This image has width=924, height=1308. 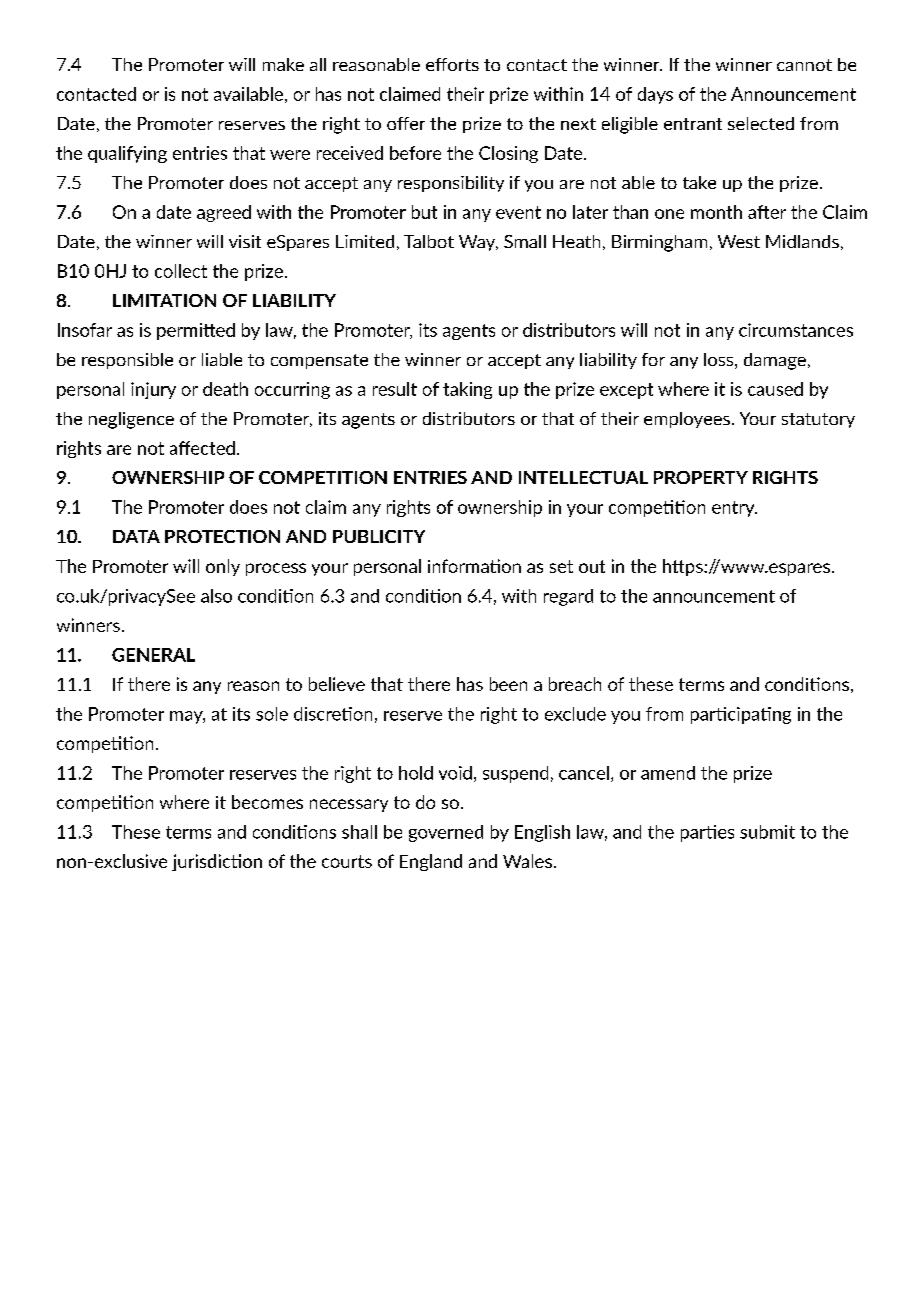 I want to click on INTELLECTUAL, so click(x=583, y=477).
